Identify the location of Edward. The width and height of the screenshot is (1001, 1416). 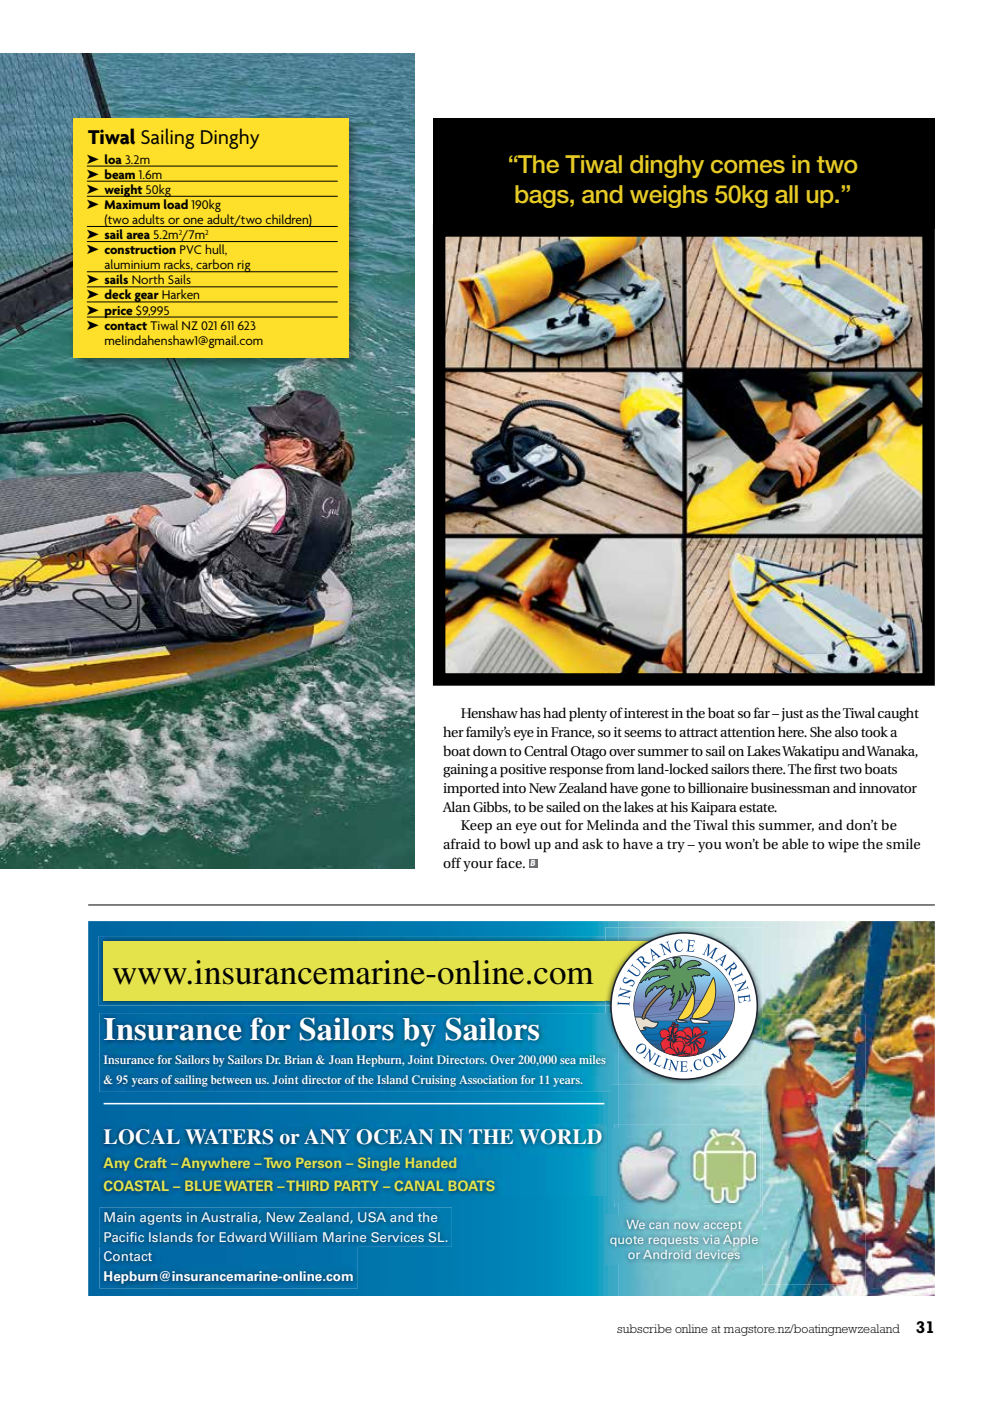
(242, 1237).
